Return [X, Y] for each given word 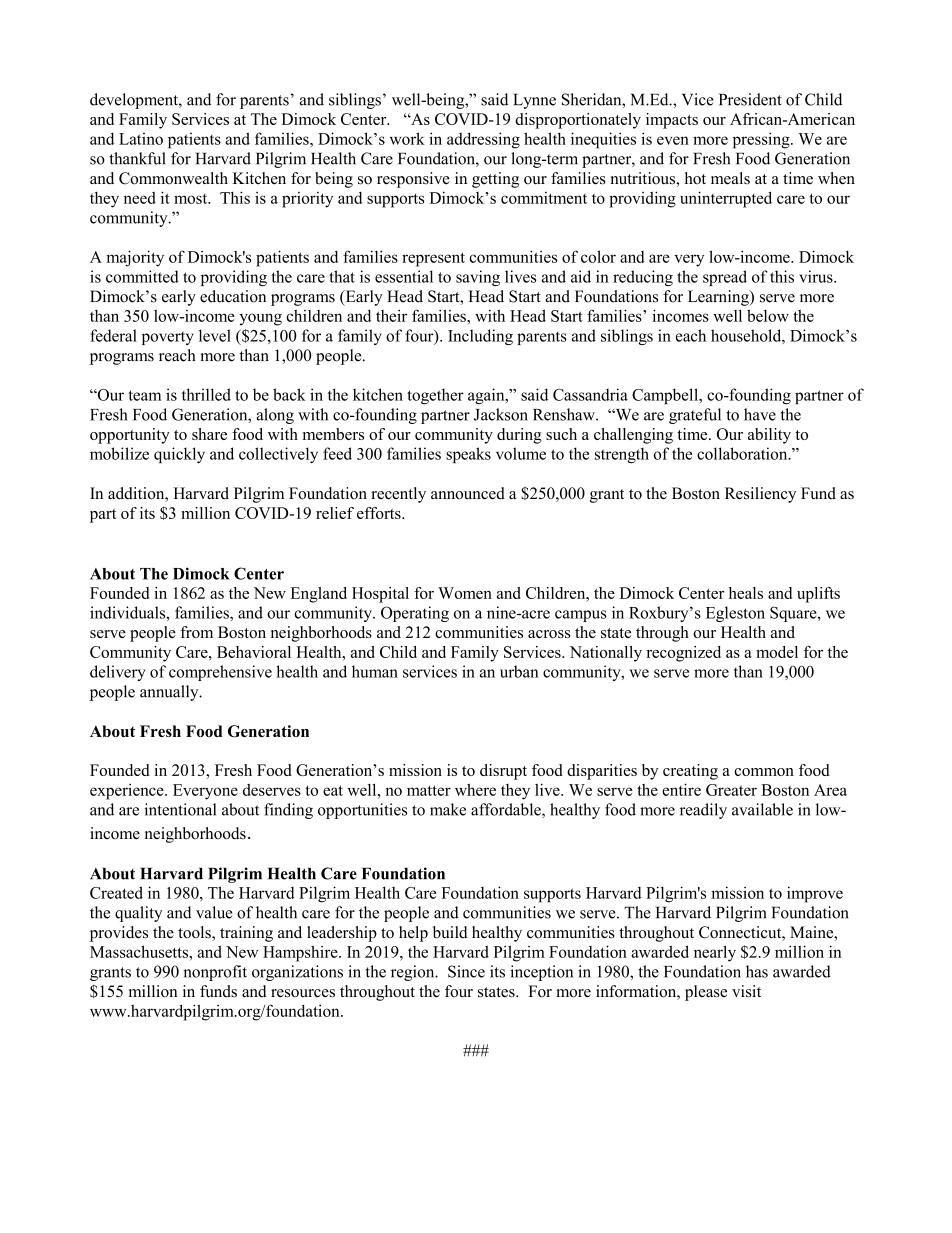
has [757, 971]
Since [466, 971]
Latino [141, 139]
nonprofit [215, 973]
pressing [762, 140]
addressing [483, 140]
